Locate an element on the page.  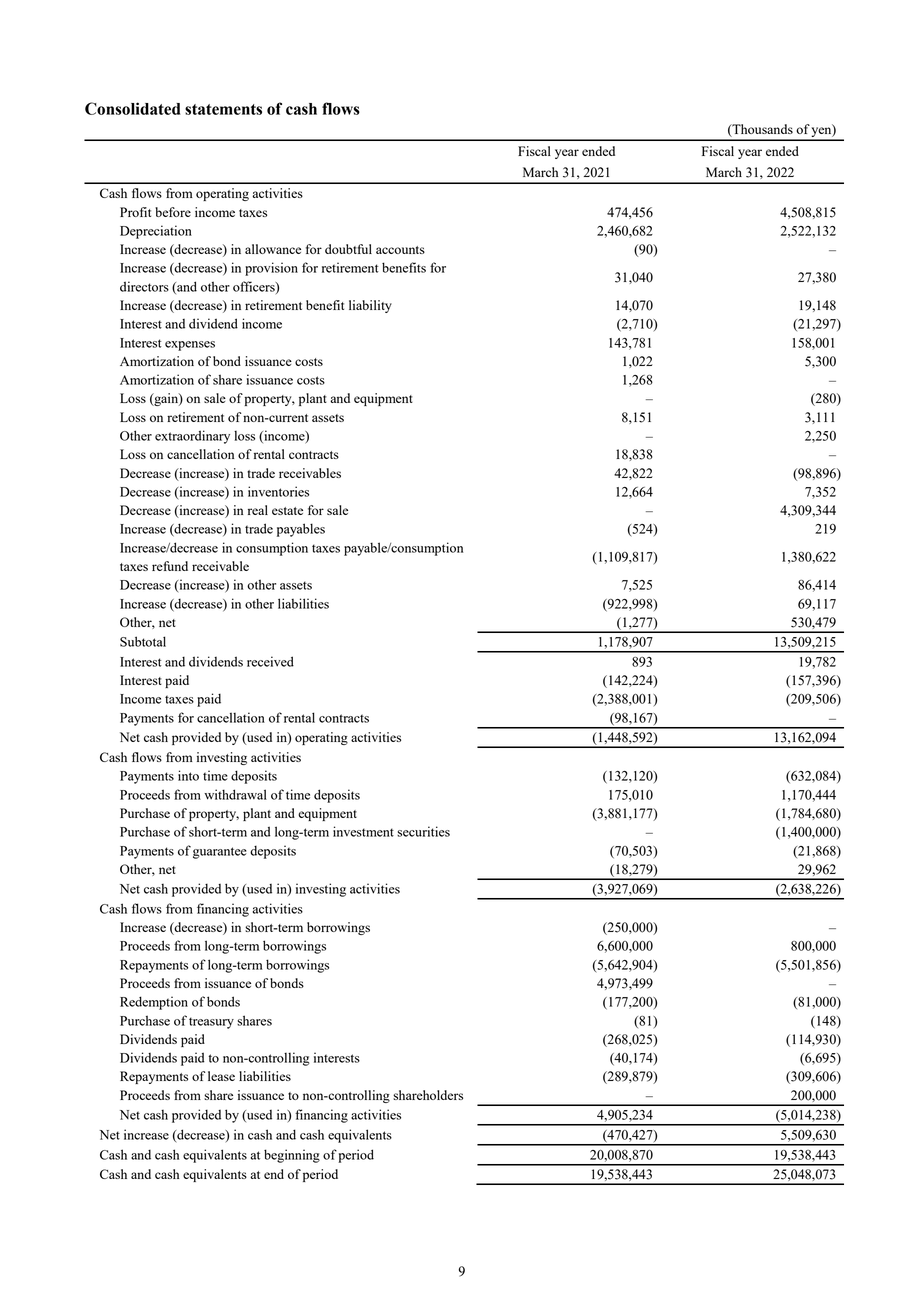
investment is located at coordinates (363, 831).
